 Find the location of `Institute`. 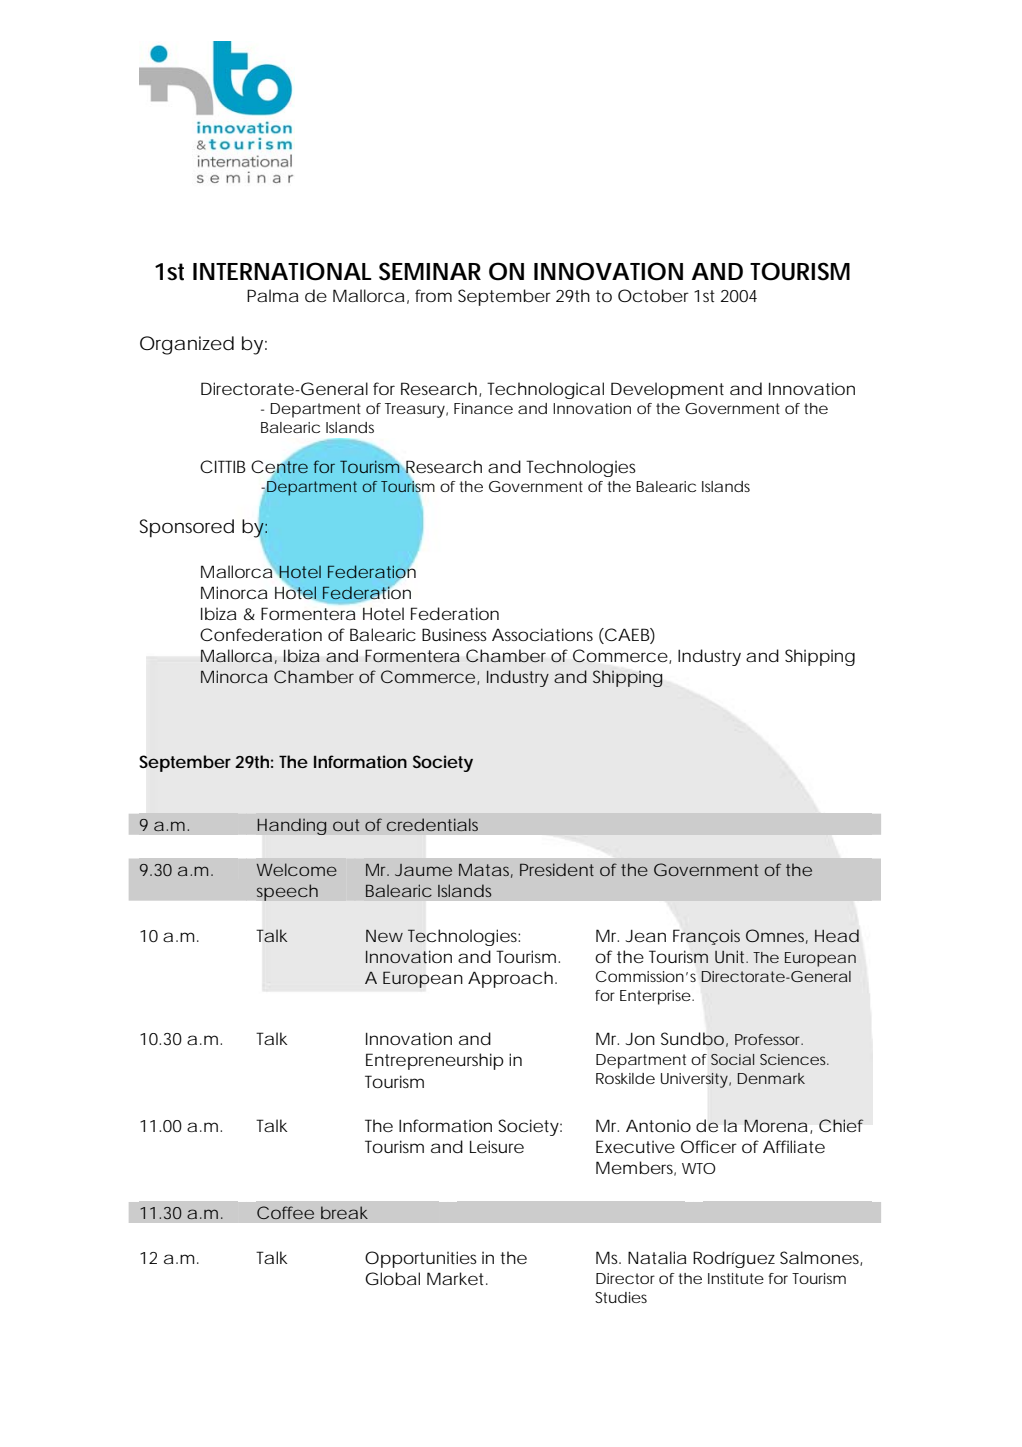

Institute is located at coordinates (736, 1278).
